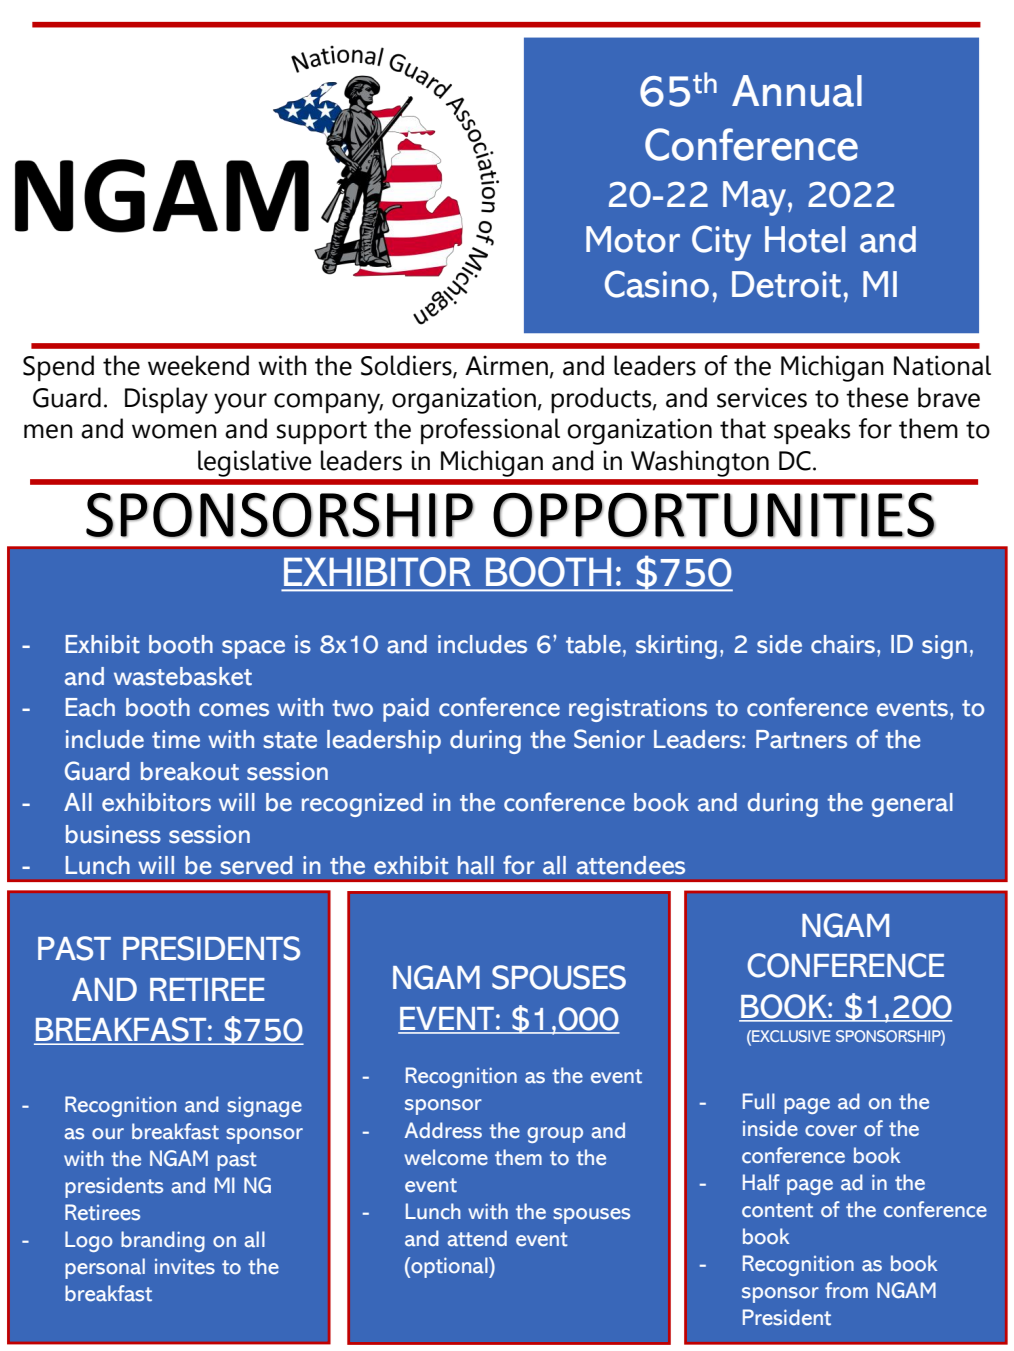 Image resolution: width=1014 pixels, height=1351 pixels. Describe the element at coordinates (406, 710) in the document. I see `paid` at that location.
